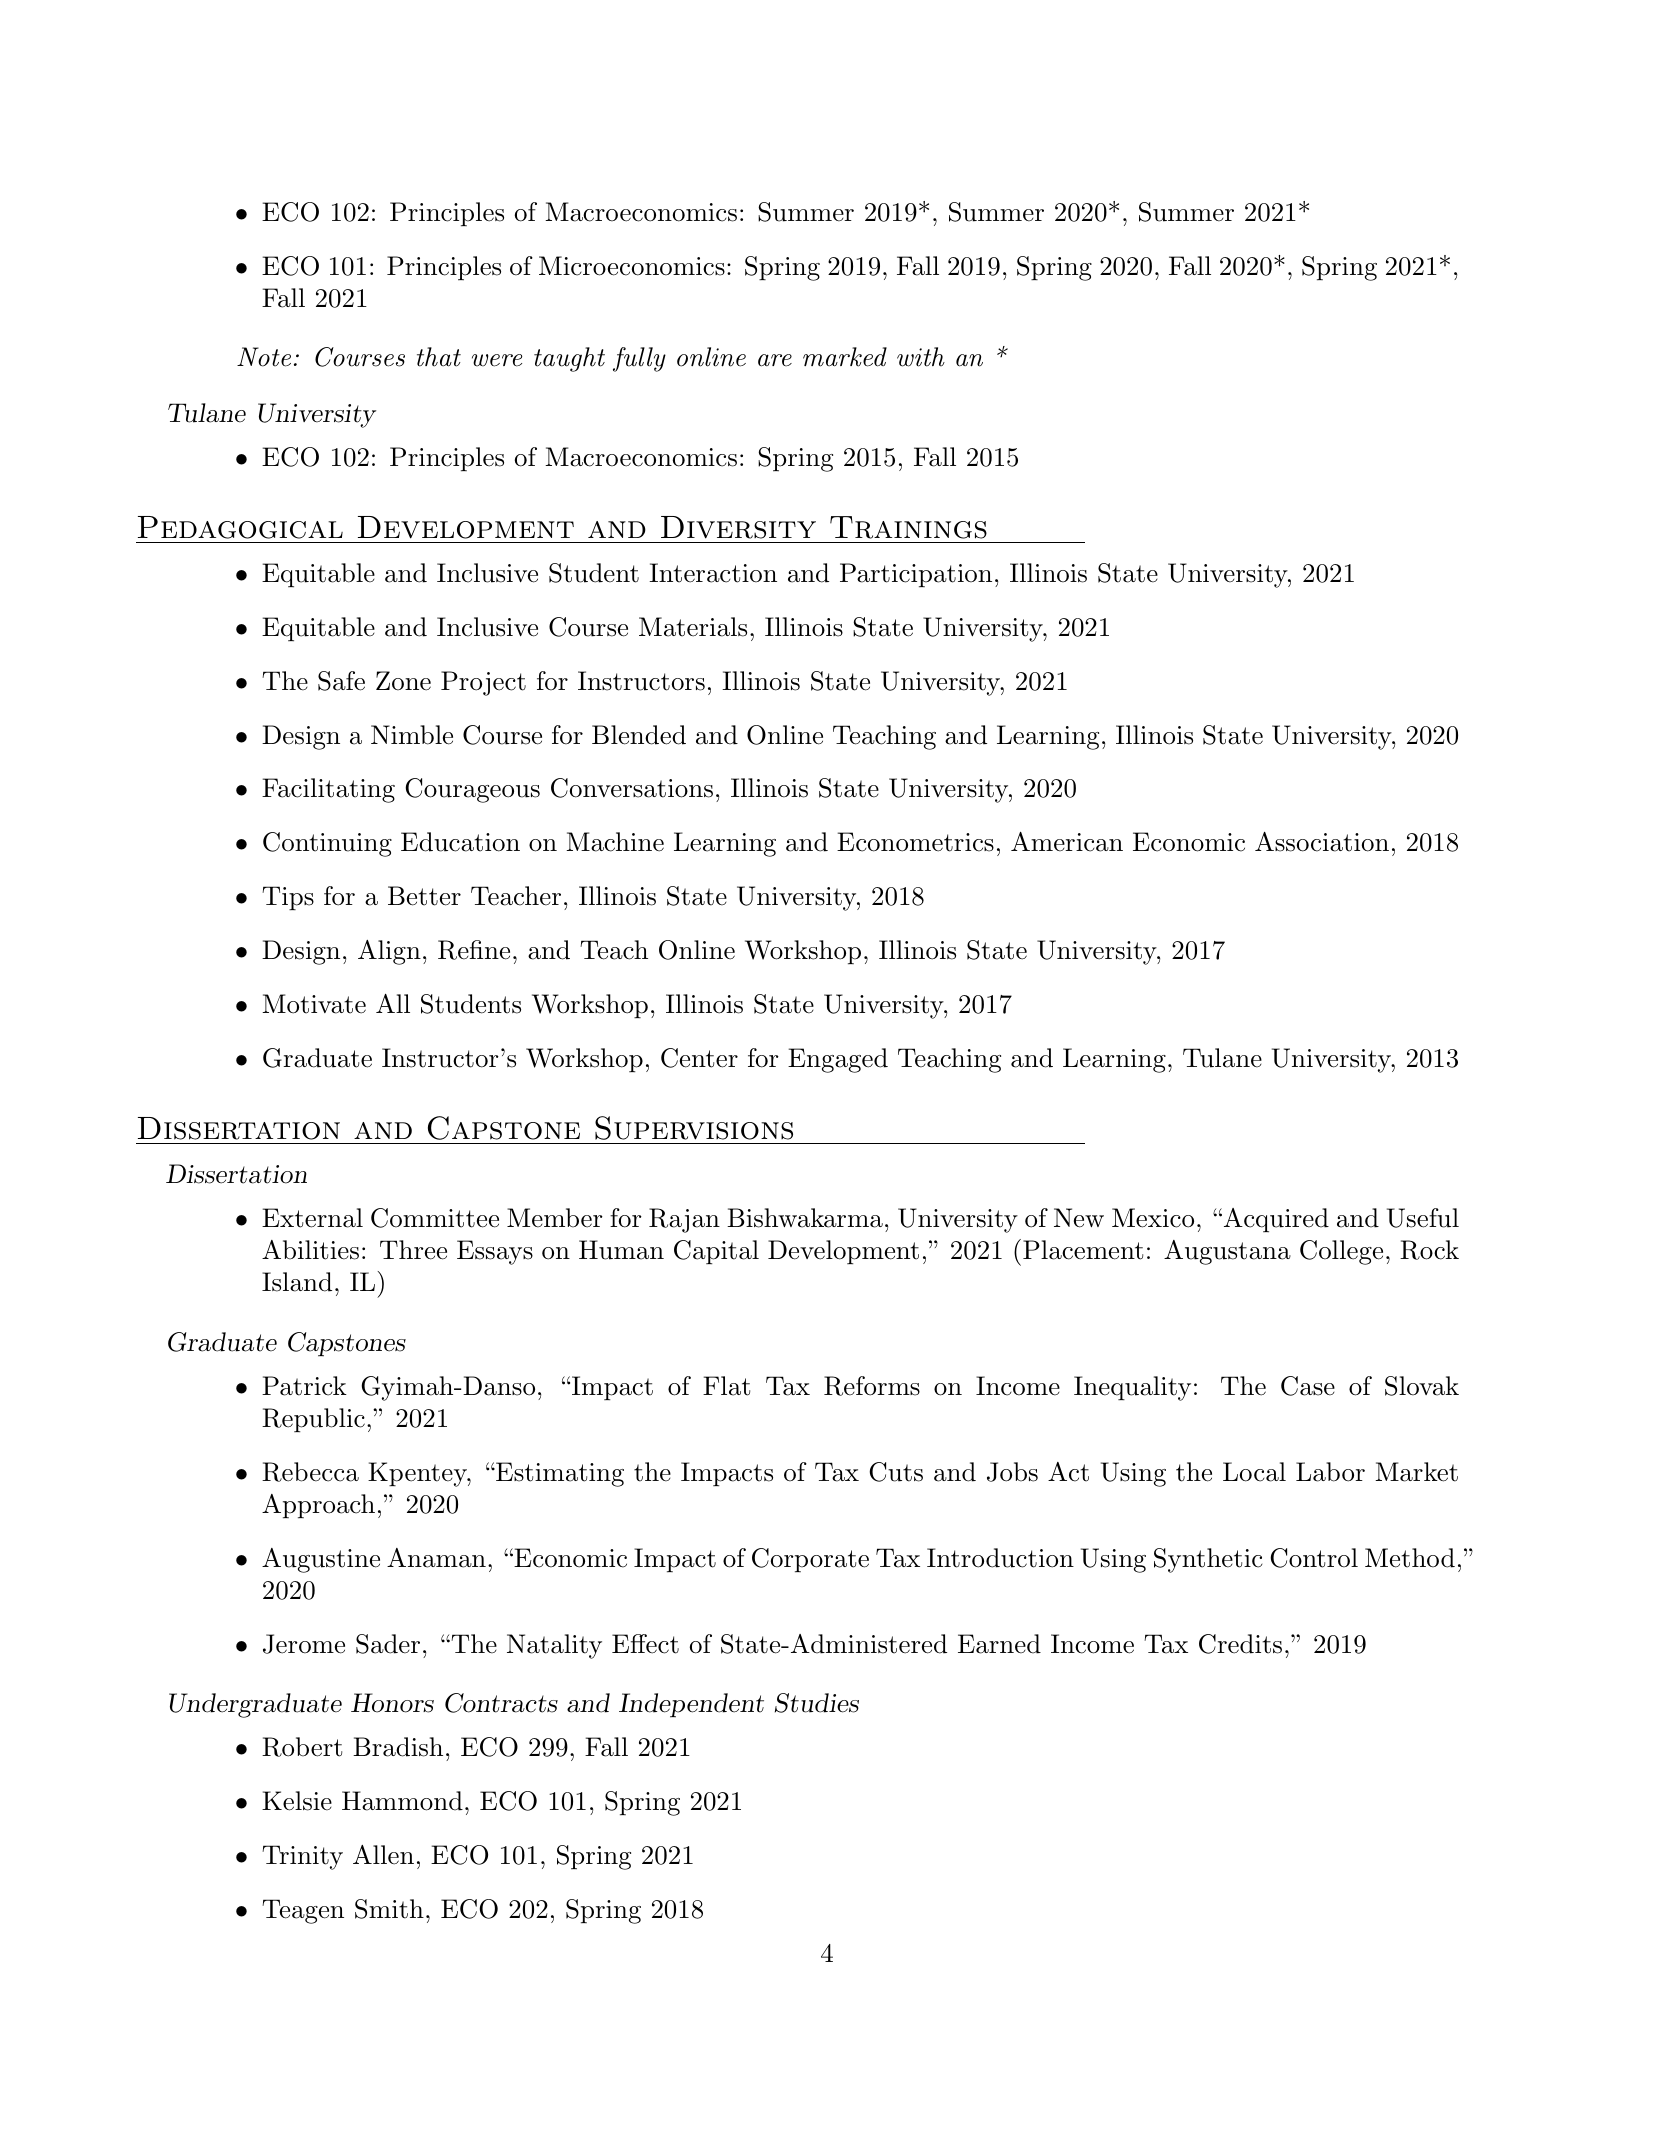  I want to click on marked, so click(845, 357).
